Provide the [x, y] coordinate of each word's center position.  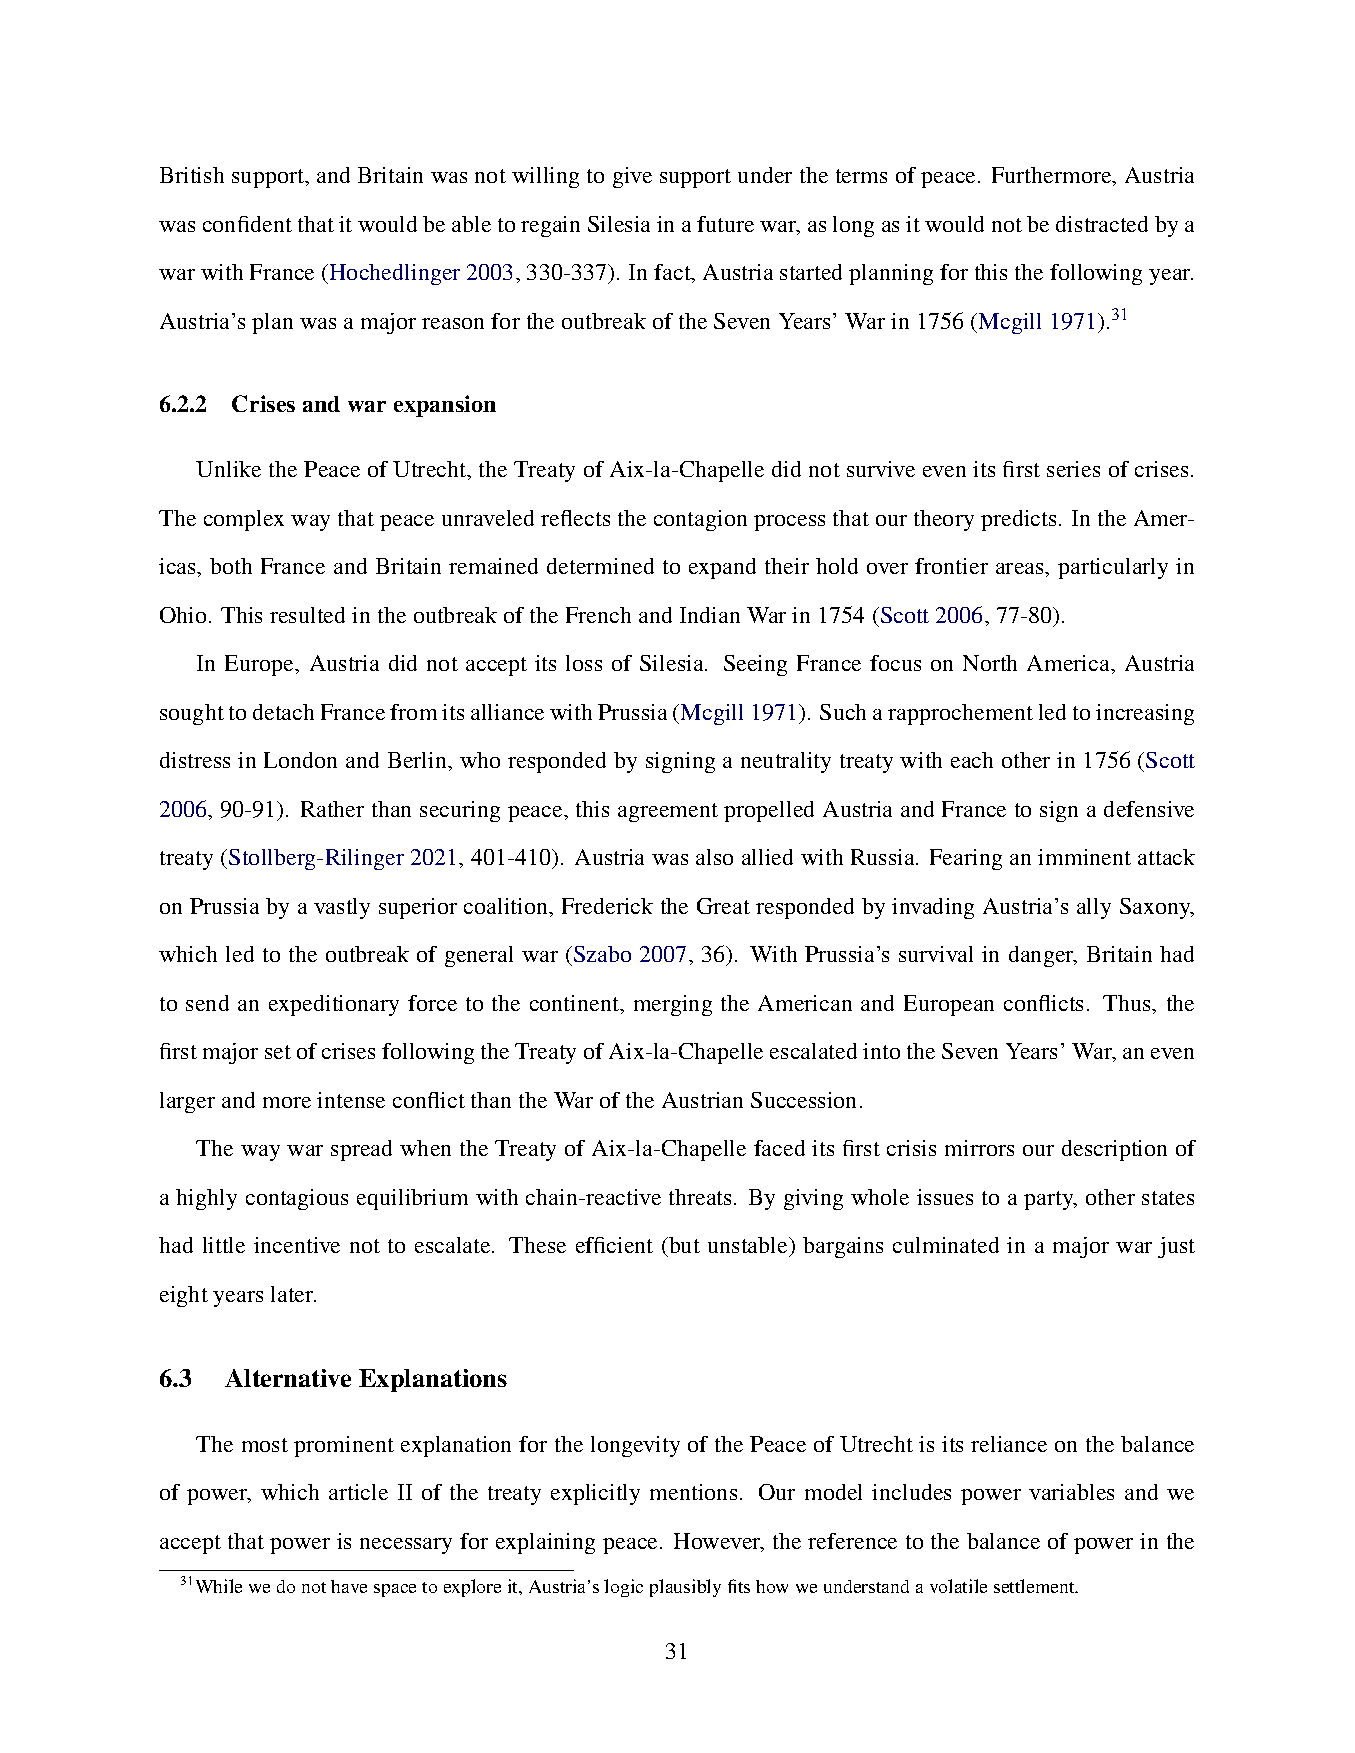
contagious [297, 1199]
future [725, 224]
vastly [342, 908]
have [349, 1586]
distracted [1102, 224]
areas [1021, 568]
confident [247, 224]
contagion [700, 520]
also [714, 857]
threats [700, 1197]
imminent [1084, 857]
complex [244, 520]
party [1050, 1200]
